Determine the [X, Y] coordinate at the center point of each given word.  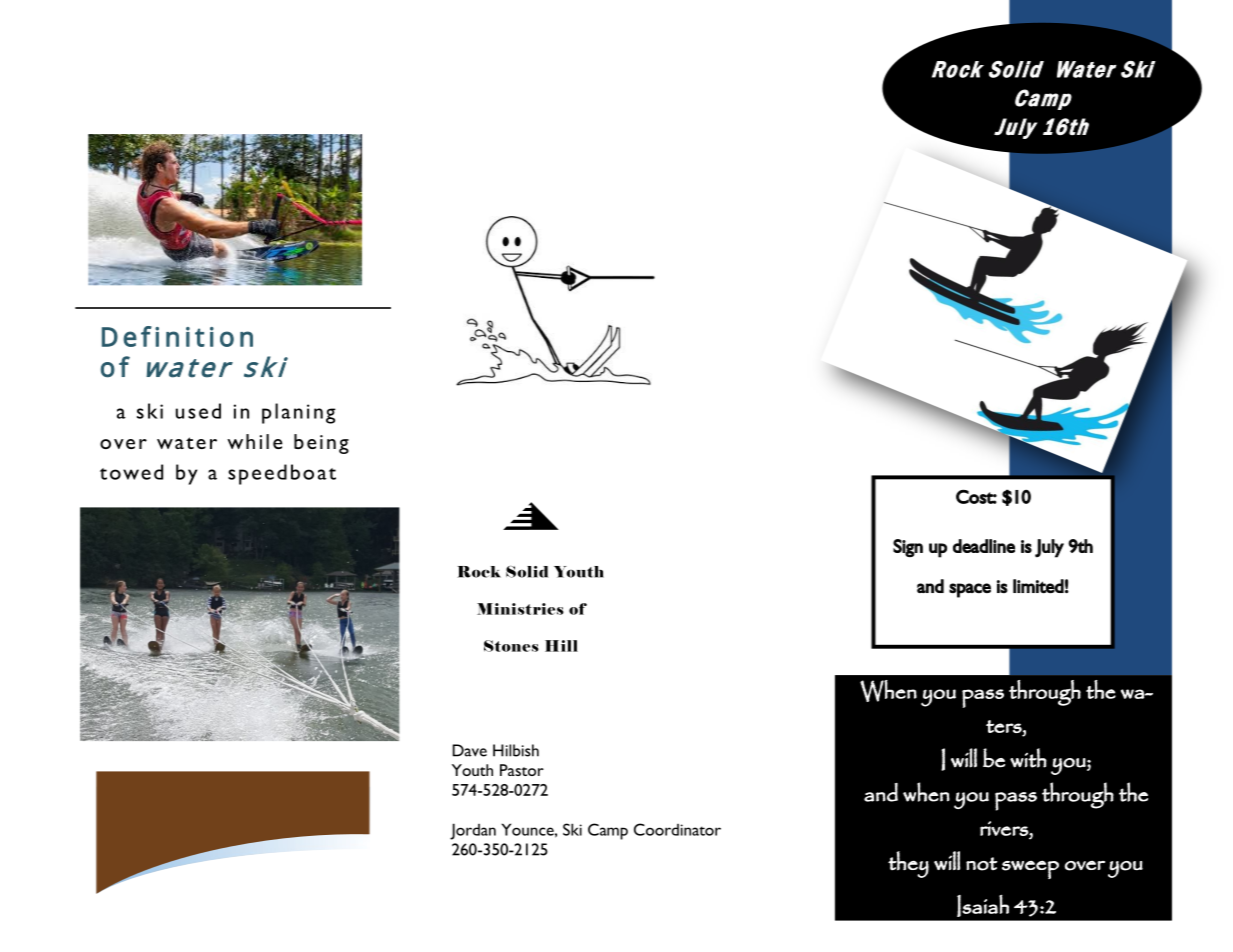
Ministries [520, 609]
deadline [984, 546]
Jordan [473, 831]
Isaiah [983, 905]
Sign [908, 548]
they [908, 864]
